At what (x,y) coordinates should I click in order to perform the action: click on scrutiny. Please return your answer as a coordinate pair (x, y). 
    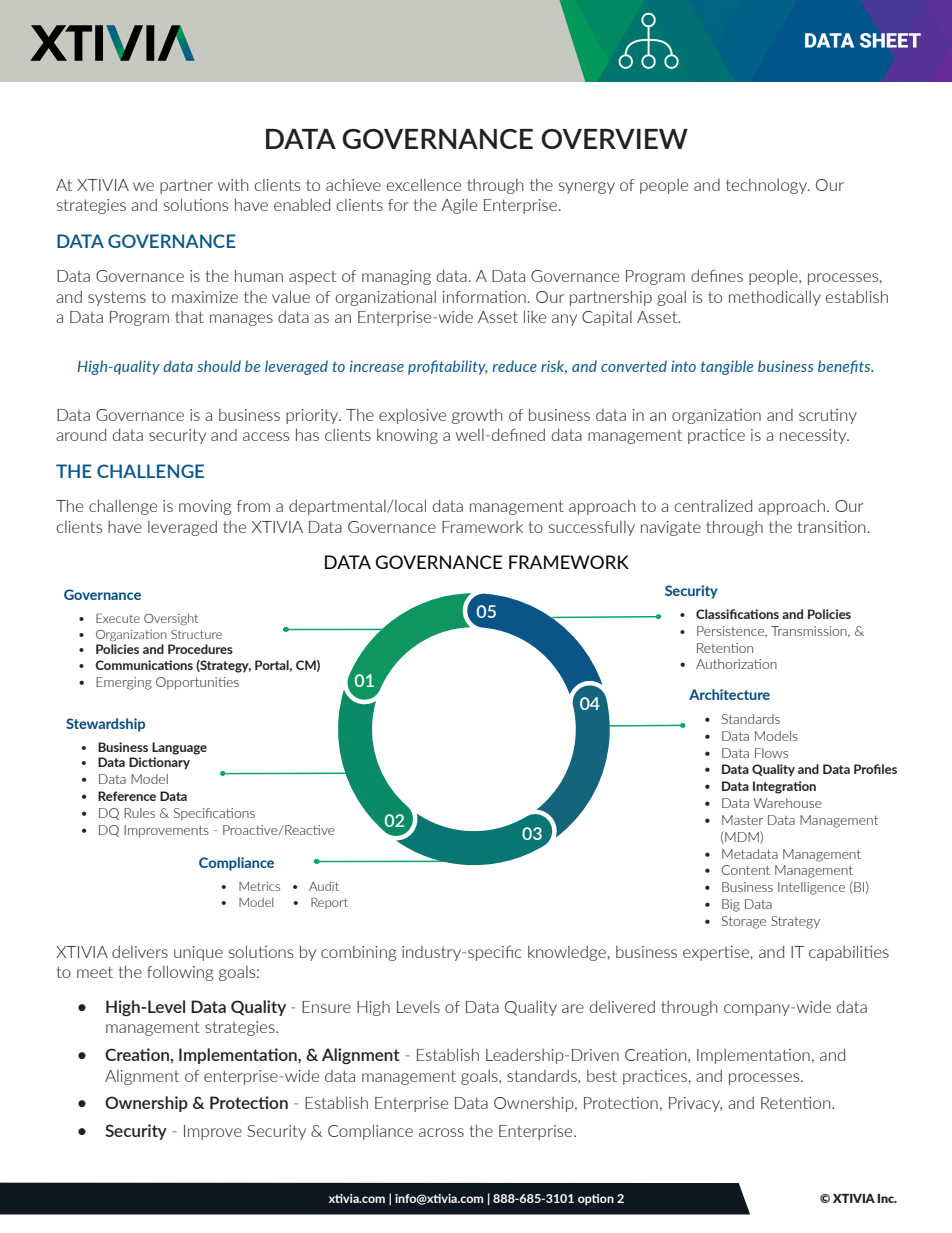
    Looking at the image, I should click on (828, 416).
